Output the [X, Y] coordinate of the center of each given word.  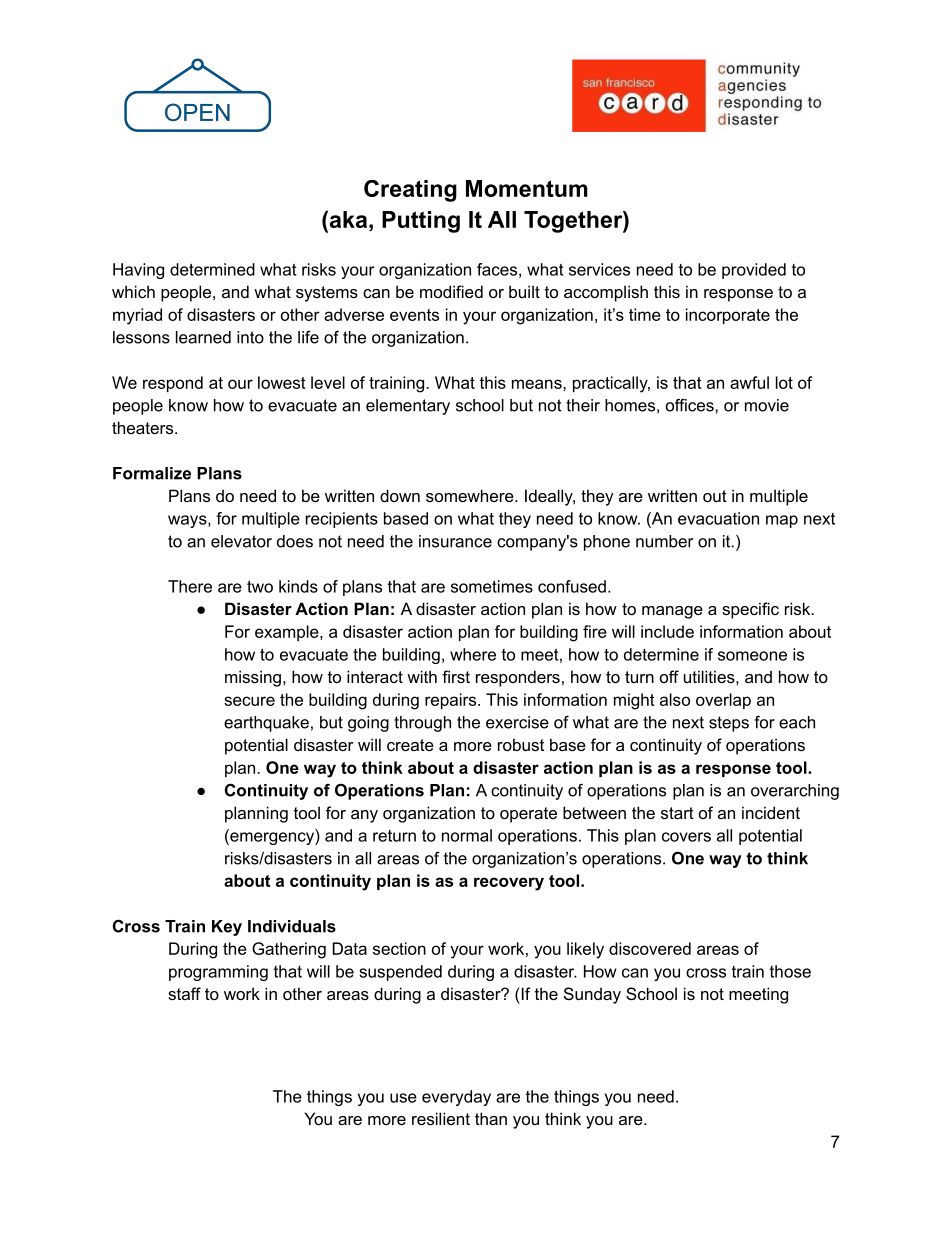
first [456, 676]
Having [138, 271]
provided [754, 271]
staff [184, 993]
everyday [456, 1098]
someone [752, 656]
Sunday [592, 995]
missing [253, 678]
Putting [421, 222]
